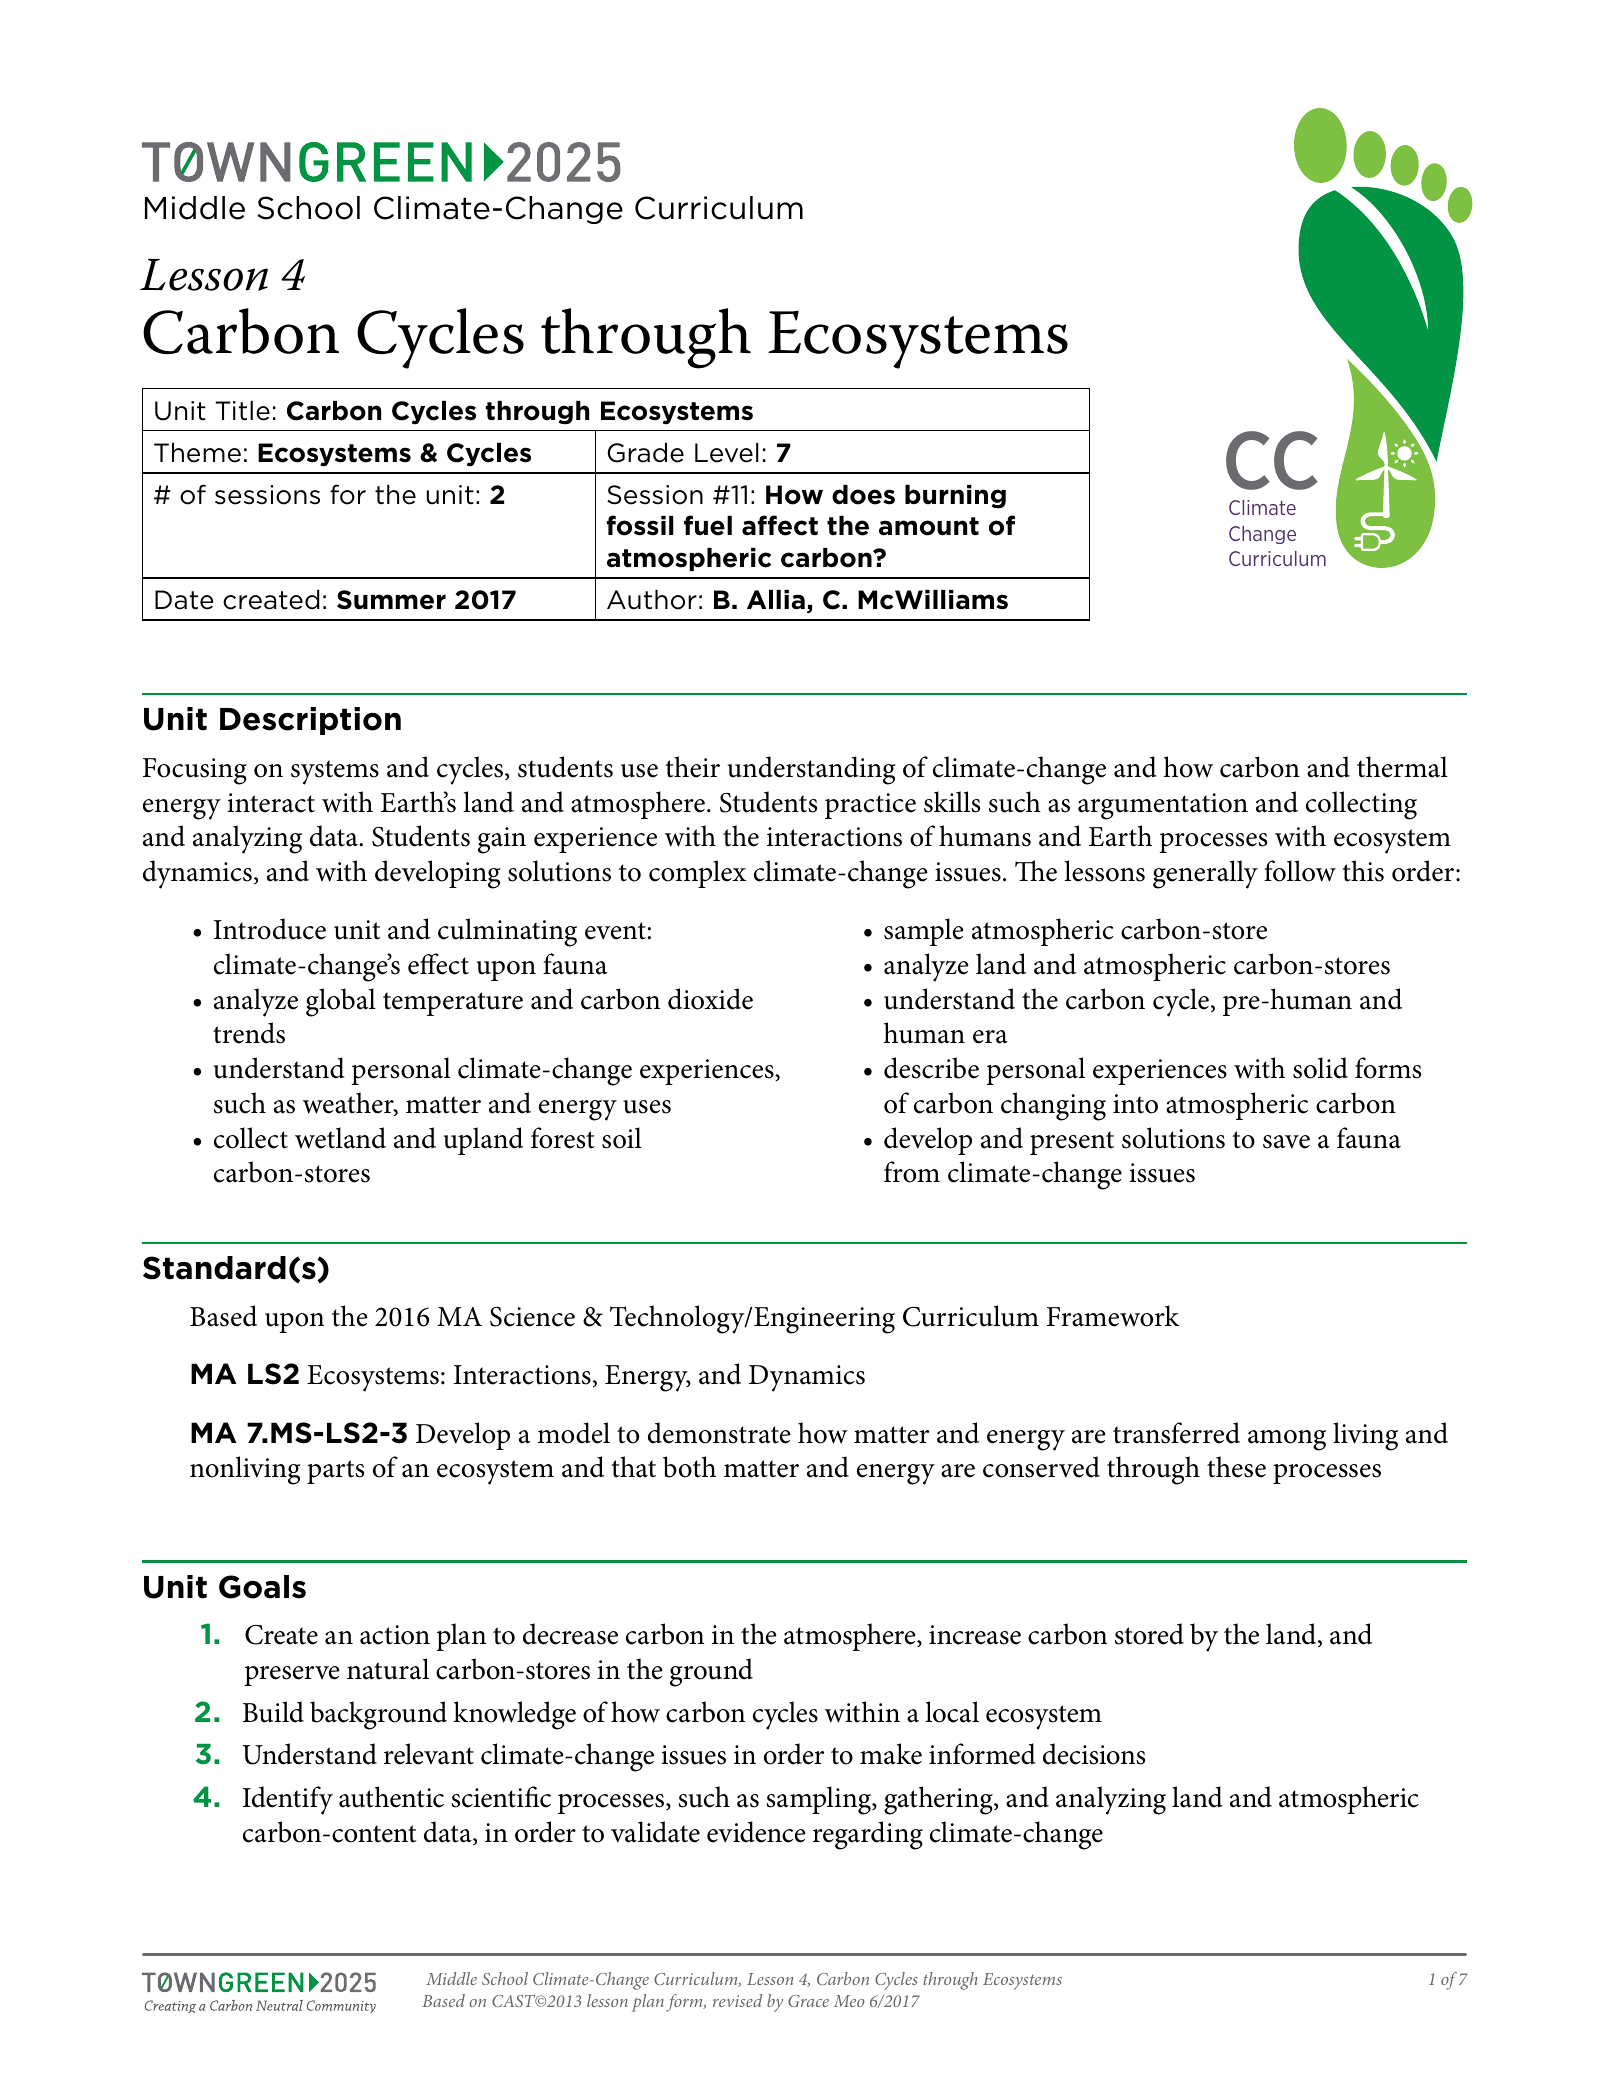 This page has width=1609, height=2082. What do you see at coordinates (727, 453) in the page?
I see `Level` at bounding box center [727, 453].
